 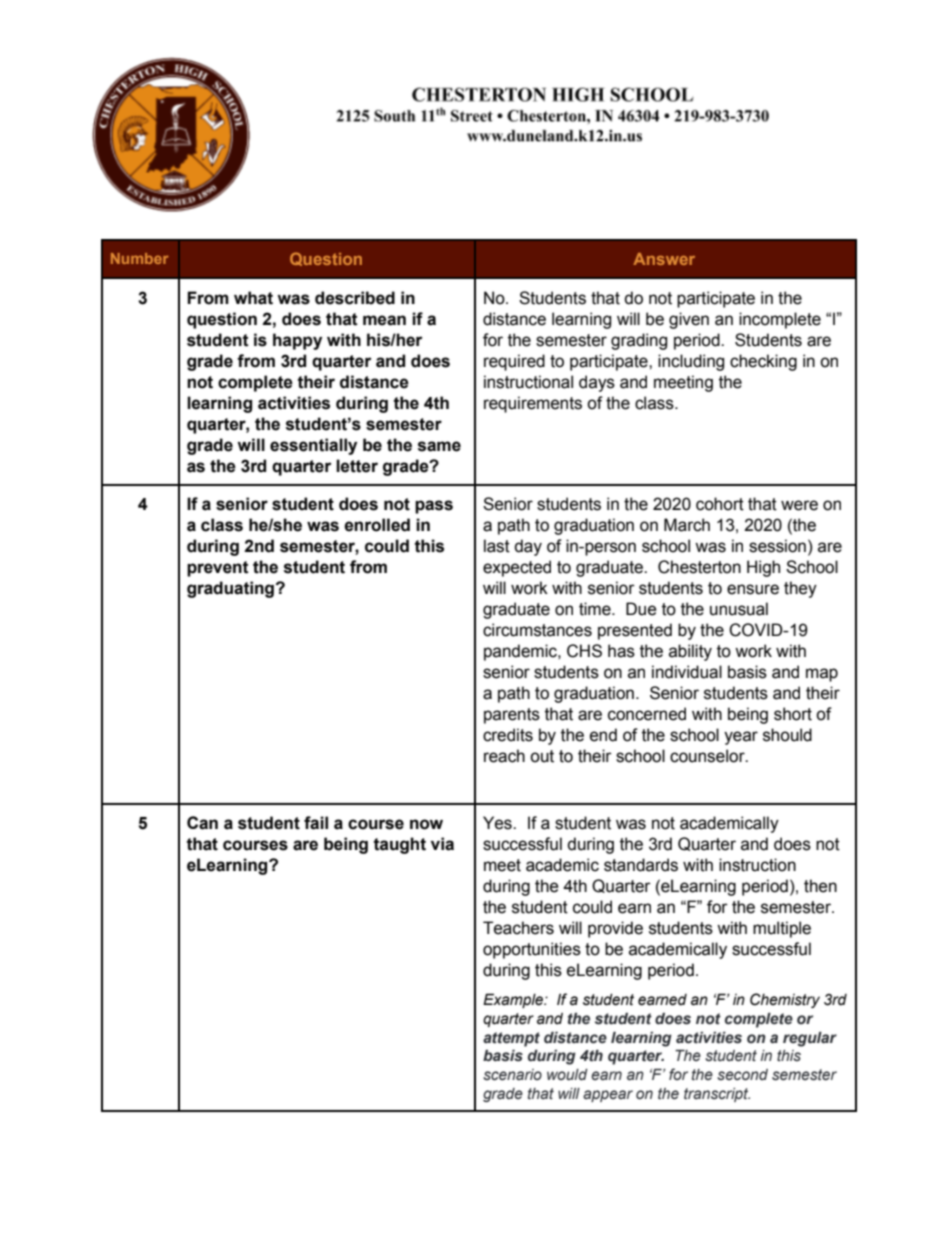 I want to click on essentially, so click(x=313, y=446).
